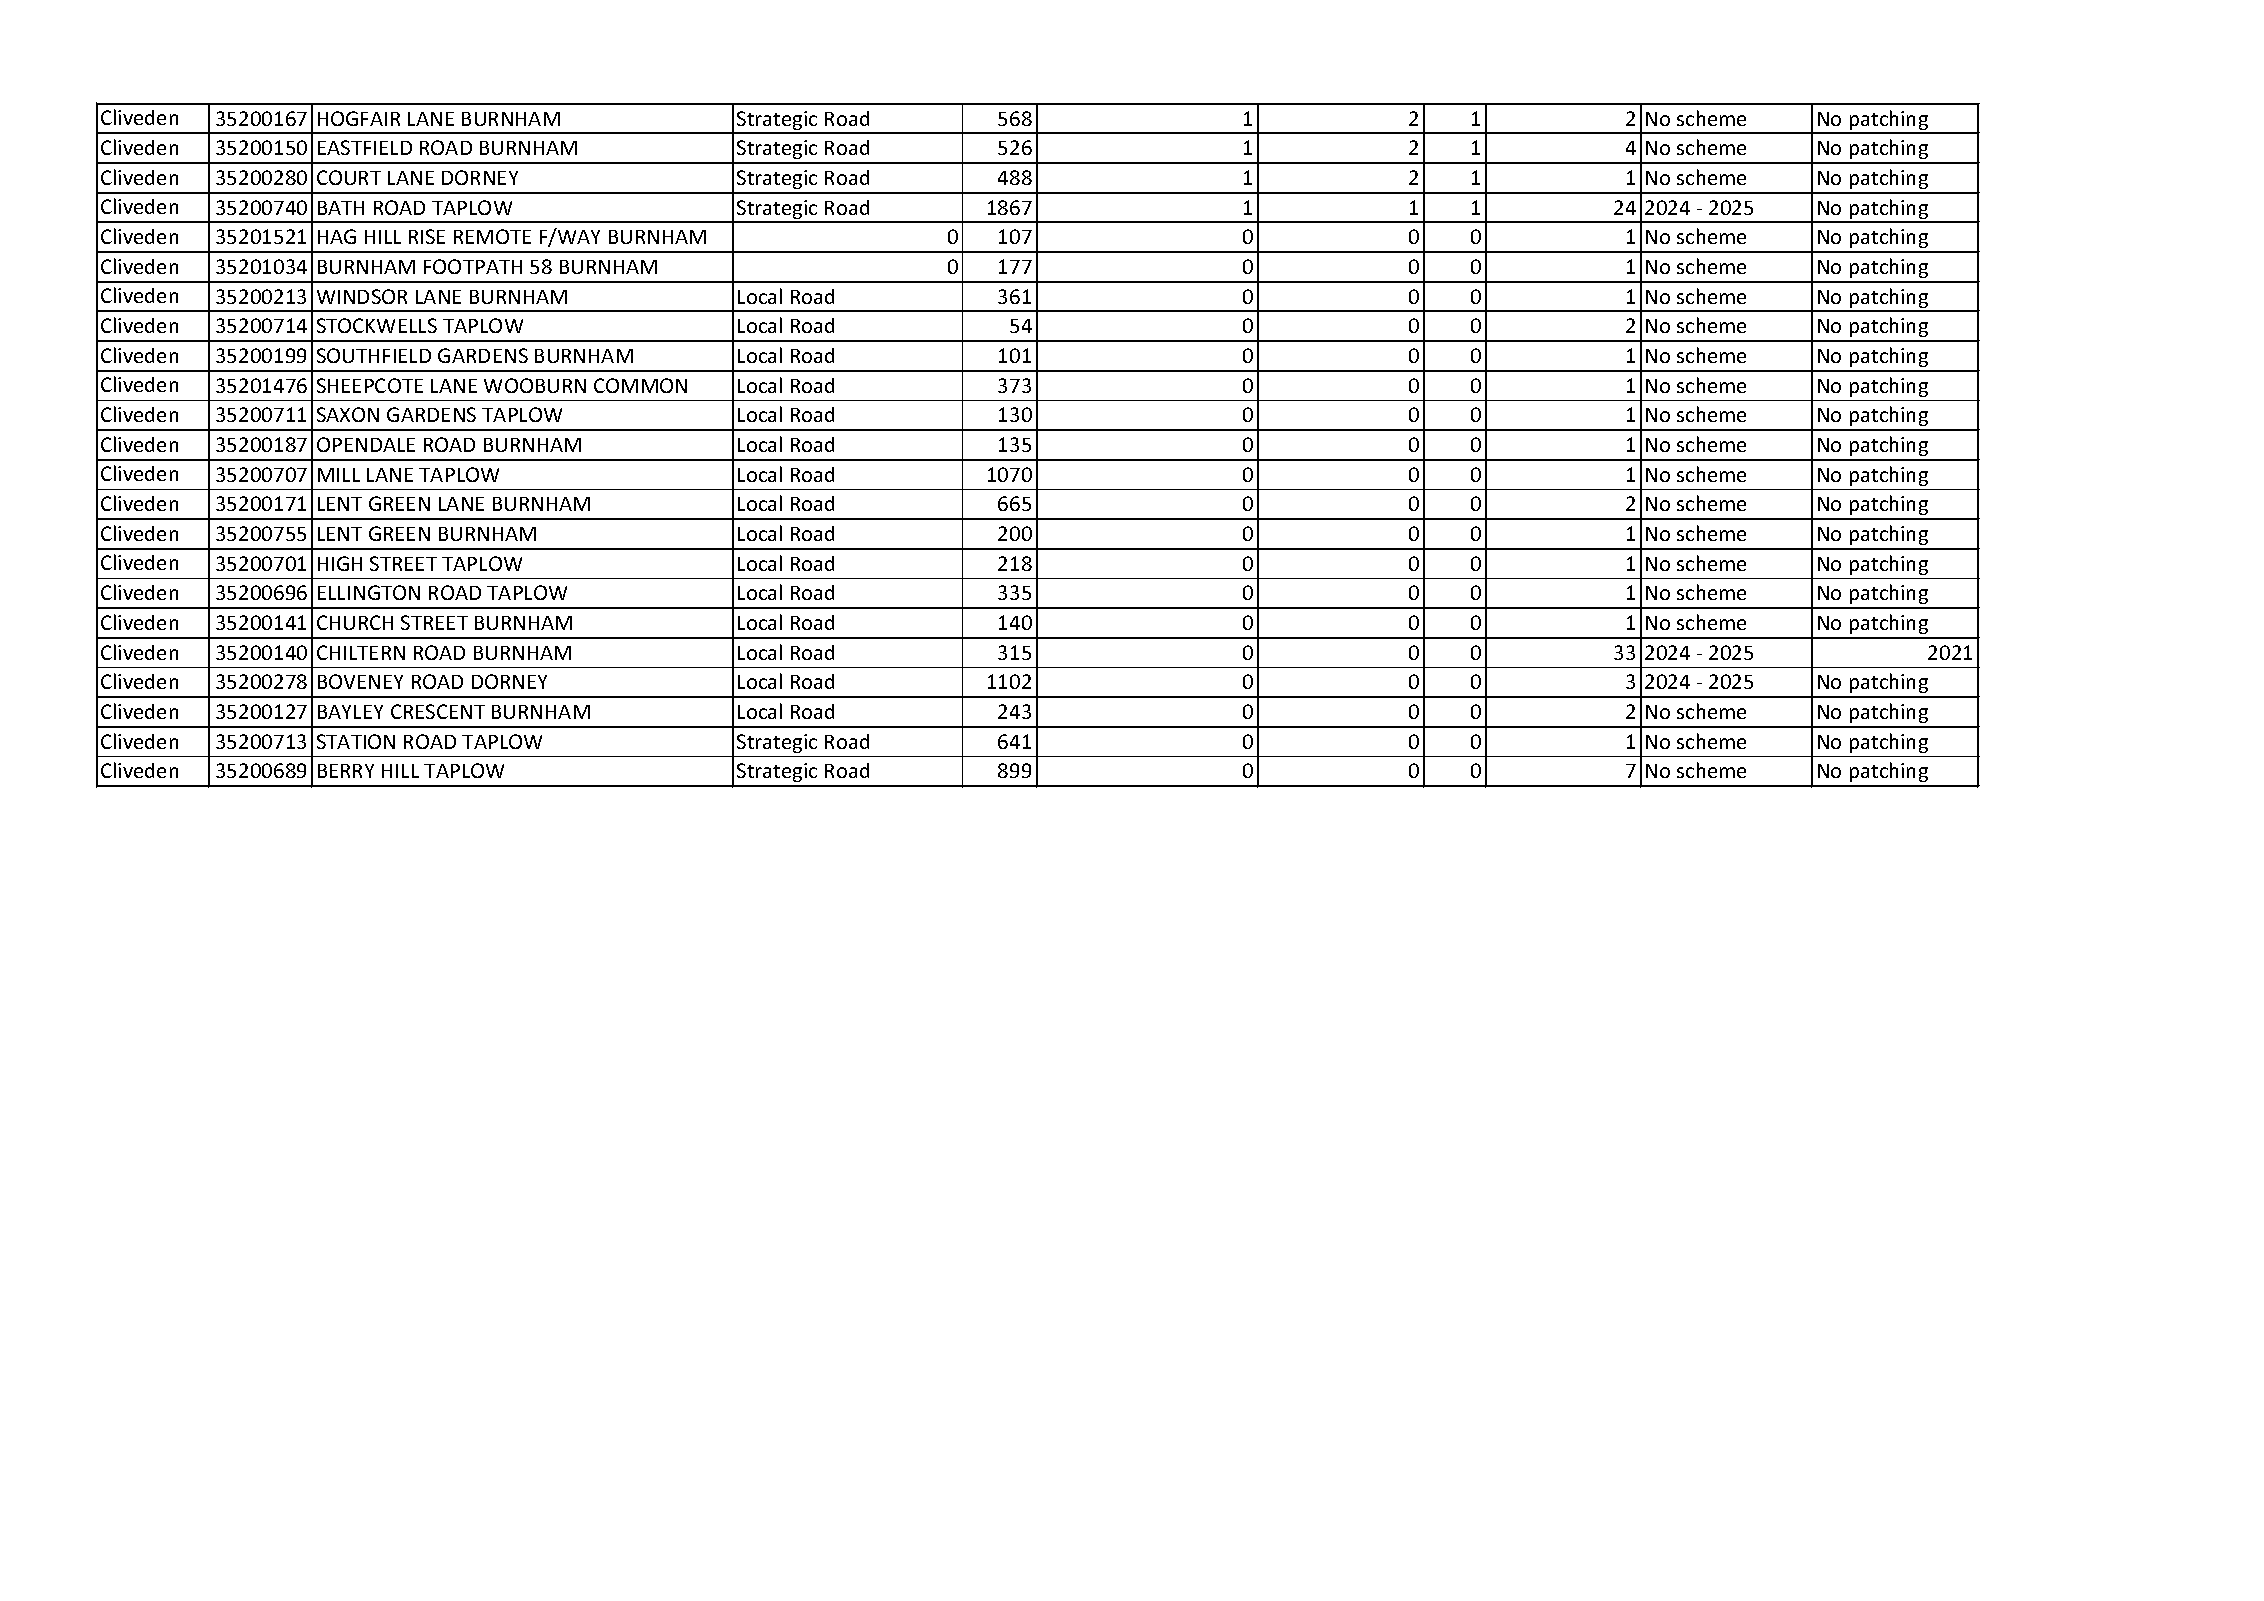  What do you see at coordinates (365, 147) in the screenshot?
I see `EASTFIELD` at bounding box center [365, 147].
